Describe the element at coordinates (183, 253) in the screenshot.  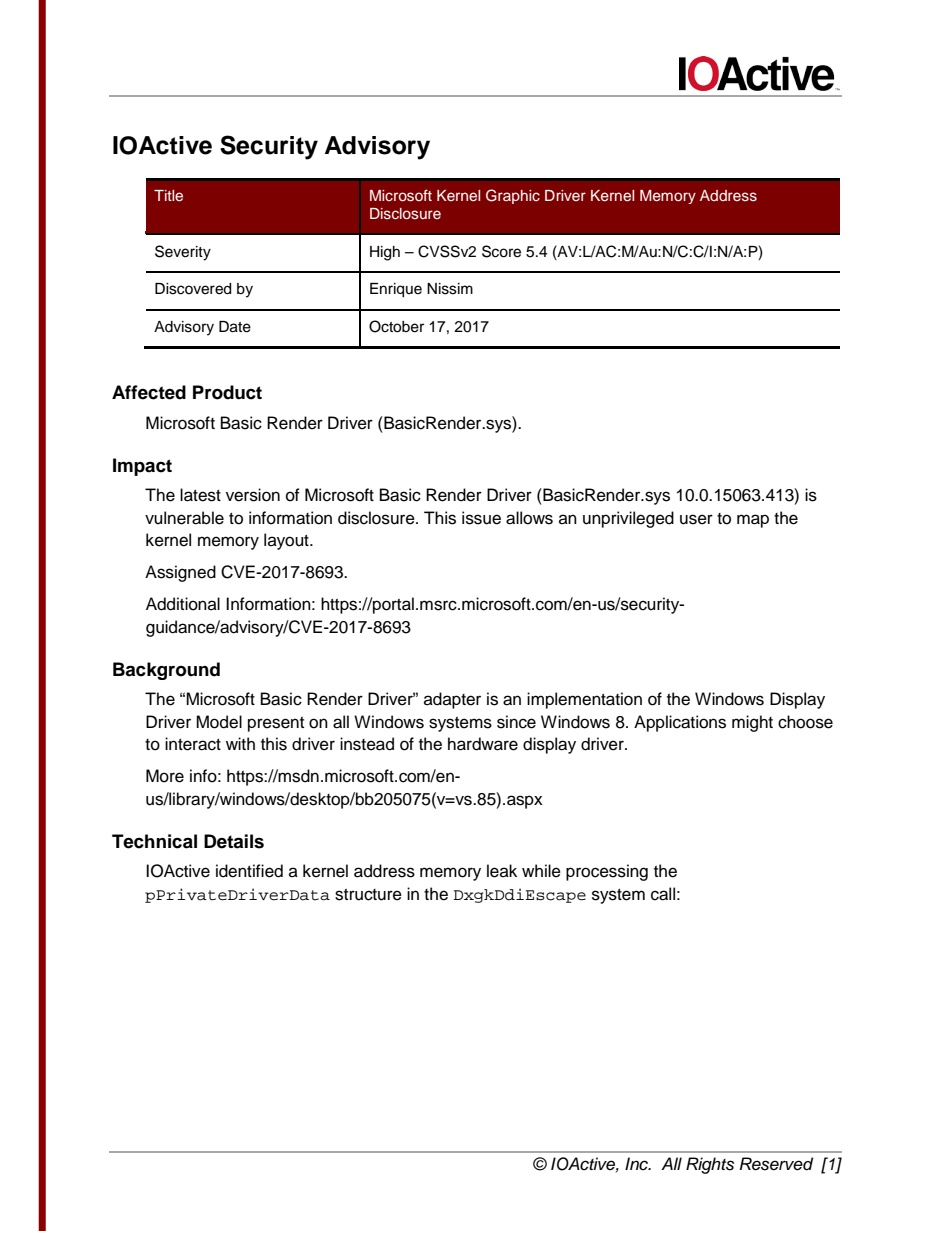
I see `Severity` at that location.
